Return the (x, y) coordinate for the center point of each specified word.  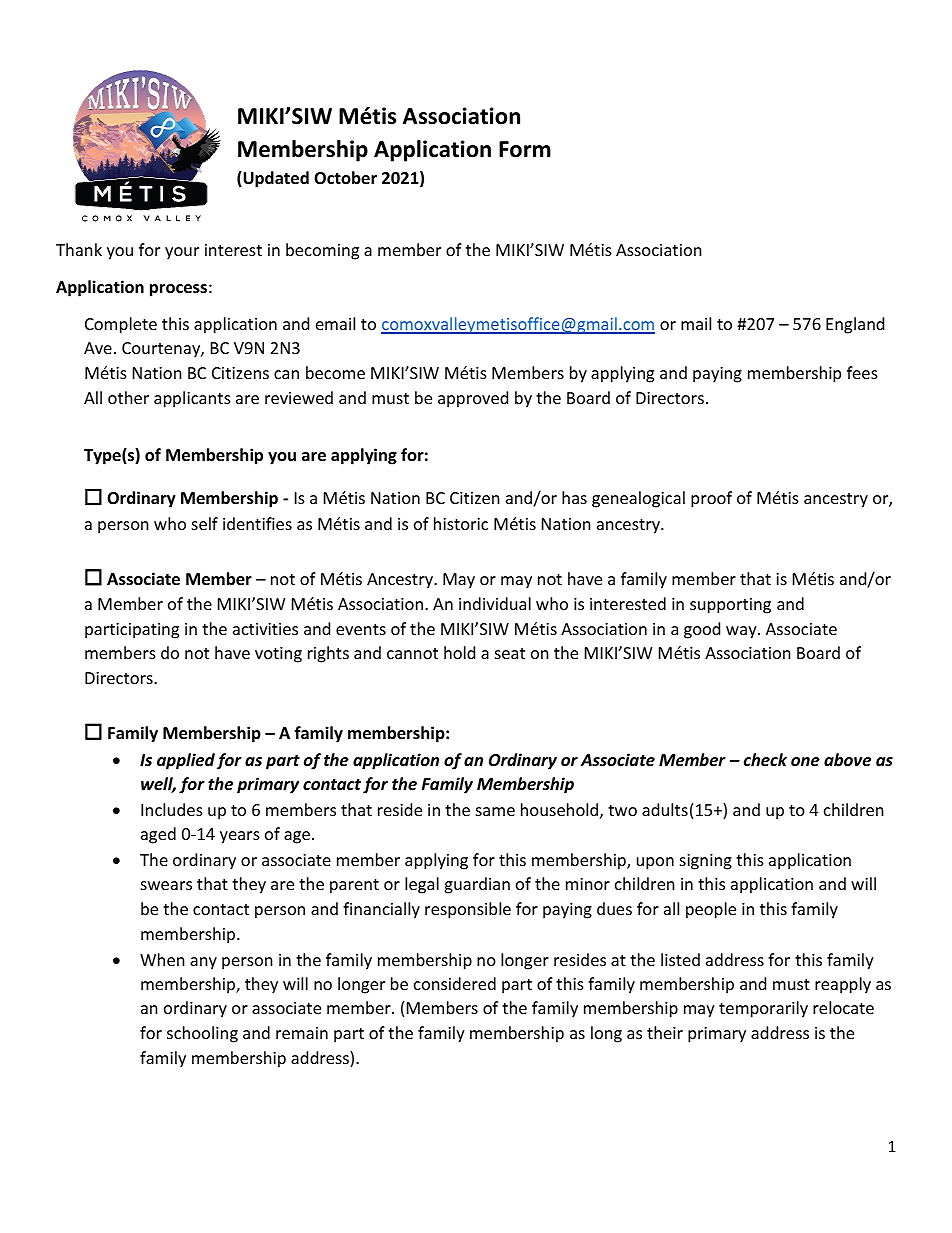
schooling (202, 1034)
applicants (192, 399)
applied (186, 761)
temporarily (763, 1009)
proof (711, 499)
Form (525, 149)
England (855, 325)
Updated (275, 179)
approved (473, 399)
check (765, 759)
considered (455, 983)
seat (510, 653)
